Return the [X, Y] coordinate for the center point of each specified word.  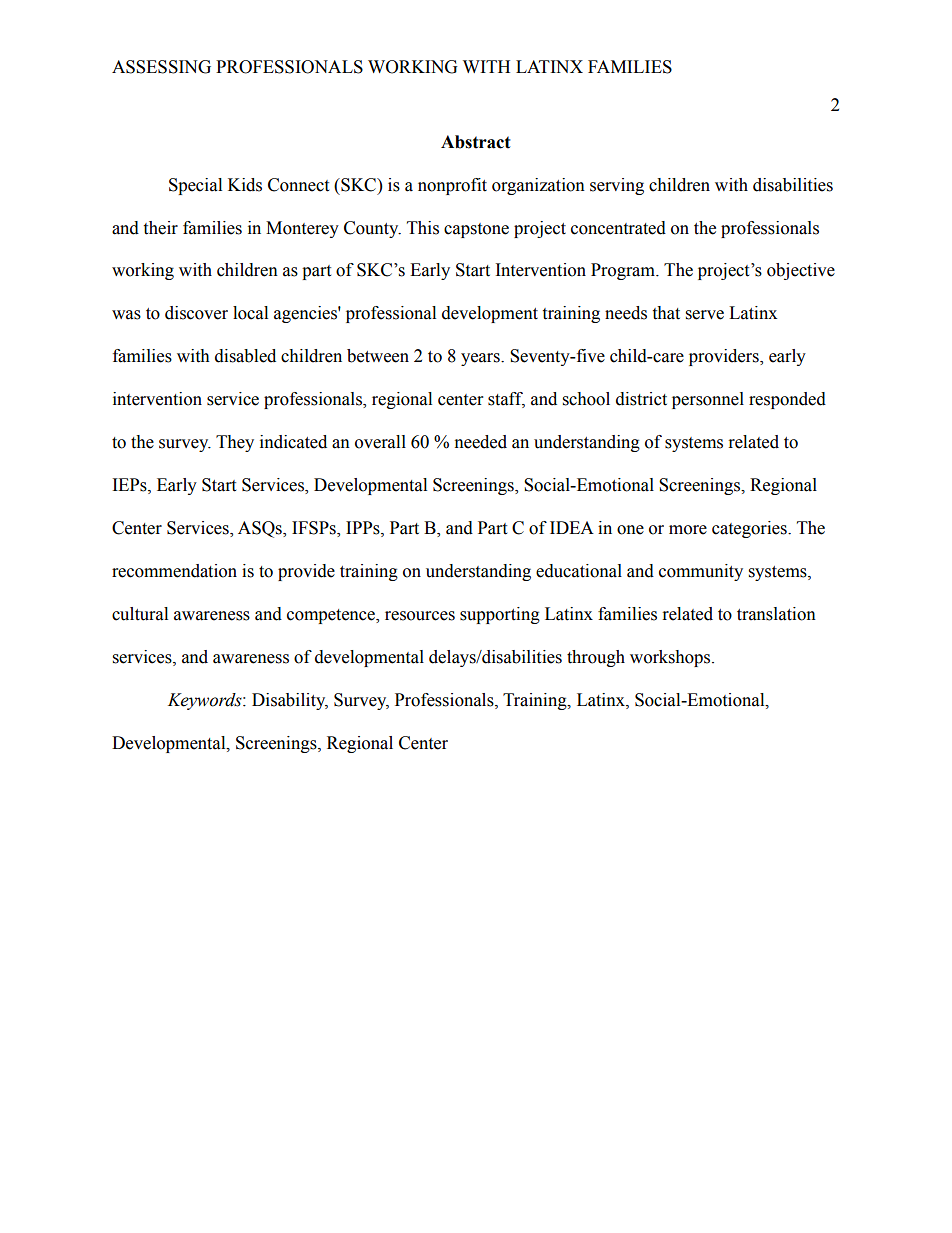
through [596, 658]
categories [750, 529]
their [160, 228]
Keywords [206, 701]
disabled [245, 356]
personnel [708, 400]
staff [506, 400]
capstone [476, 230]
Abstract [476, 142]
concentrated [618, 228]
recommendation [174, 571]
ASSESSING [161, 67]
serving [617, 186]
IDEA [572, 527]
